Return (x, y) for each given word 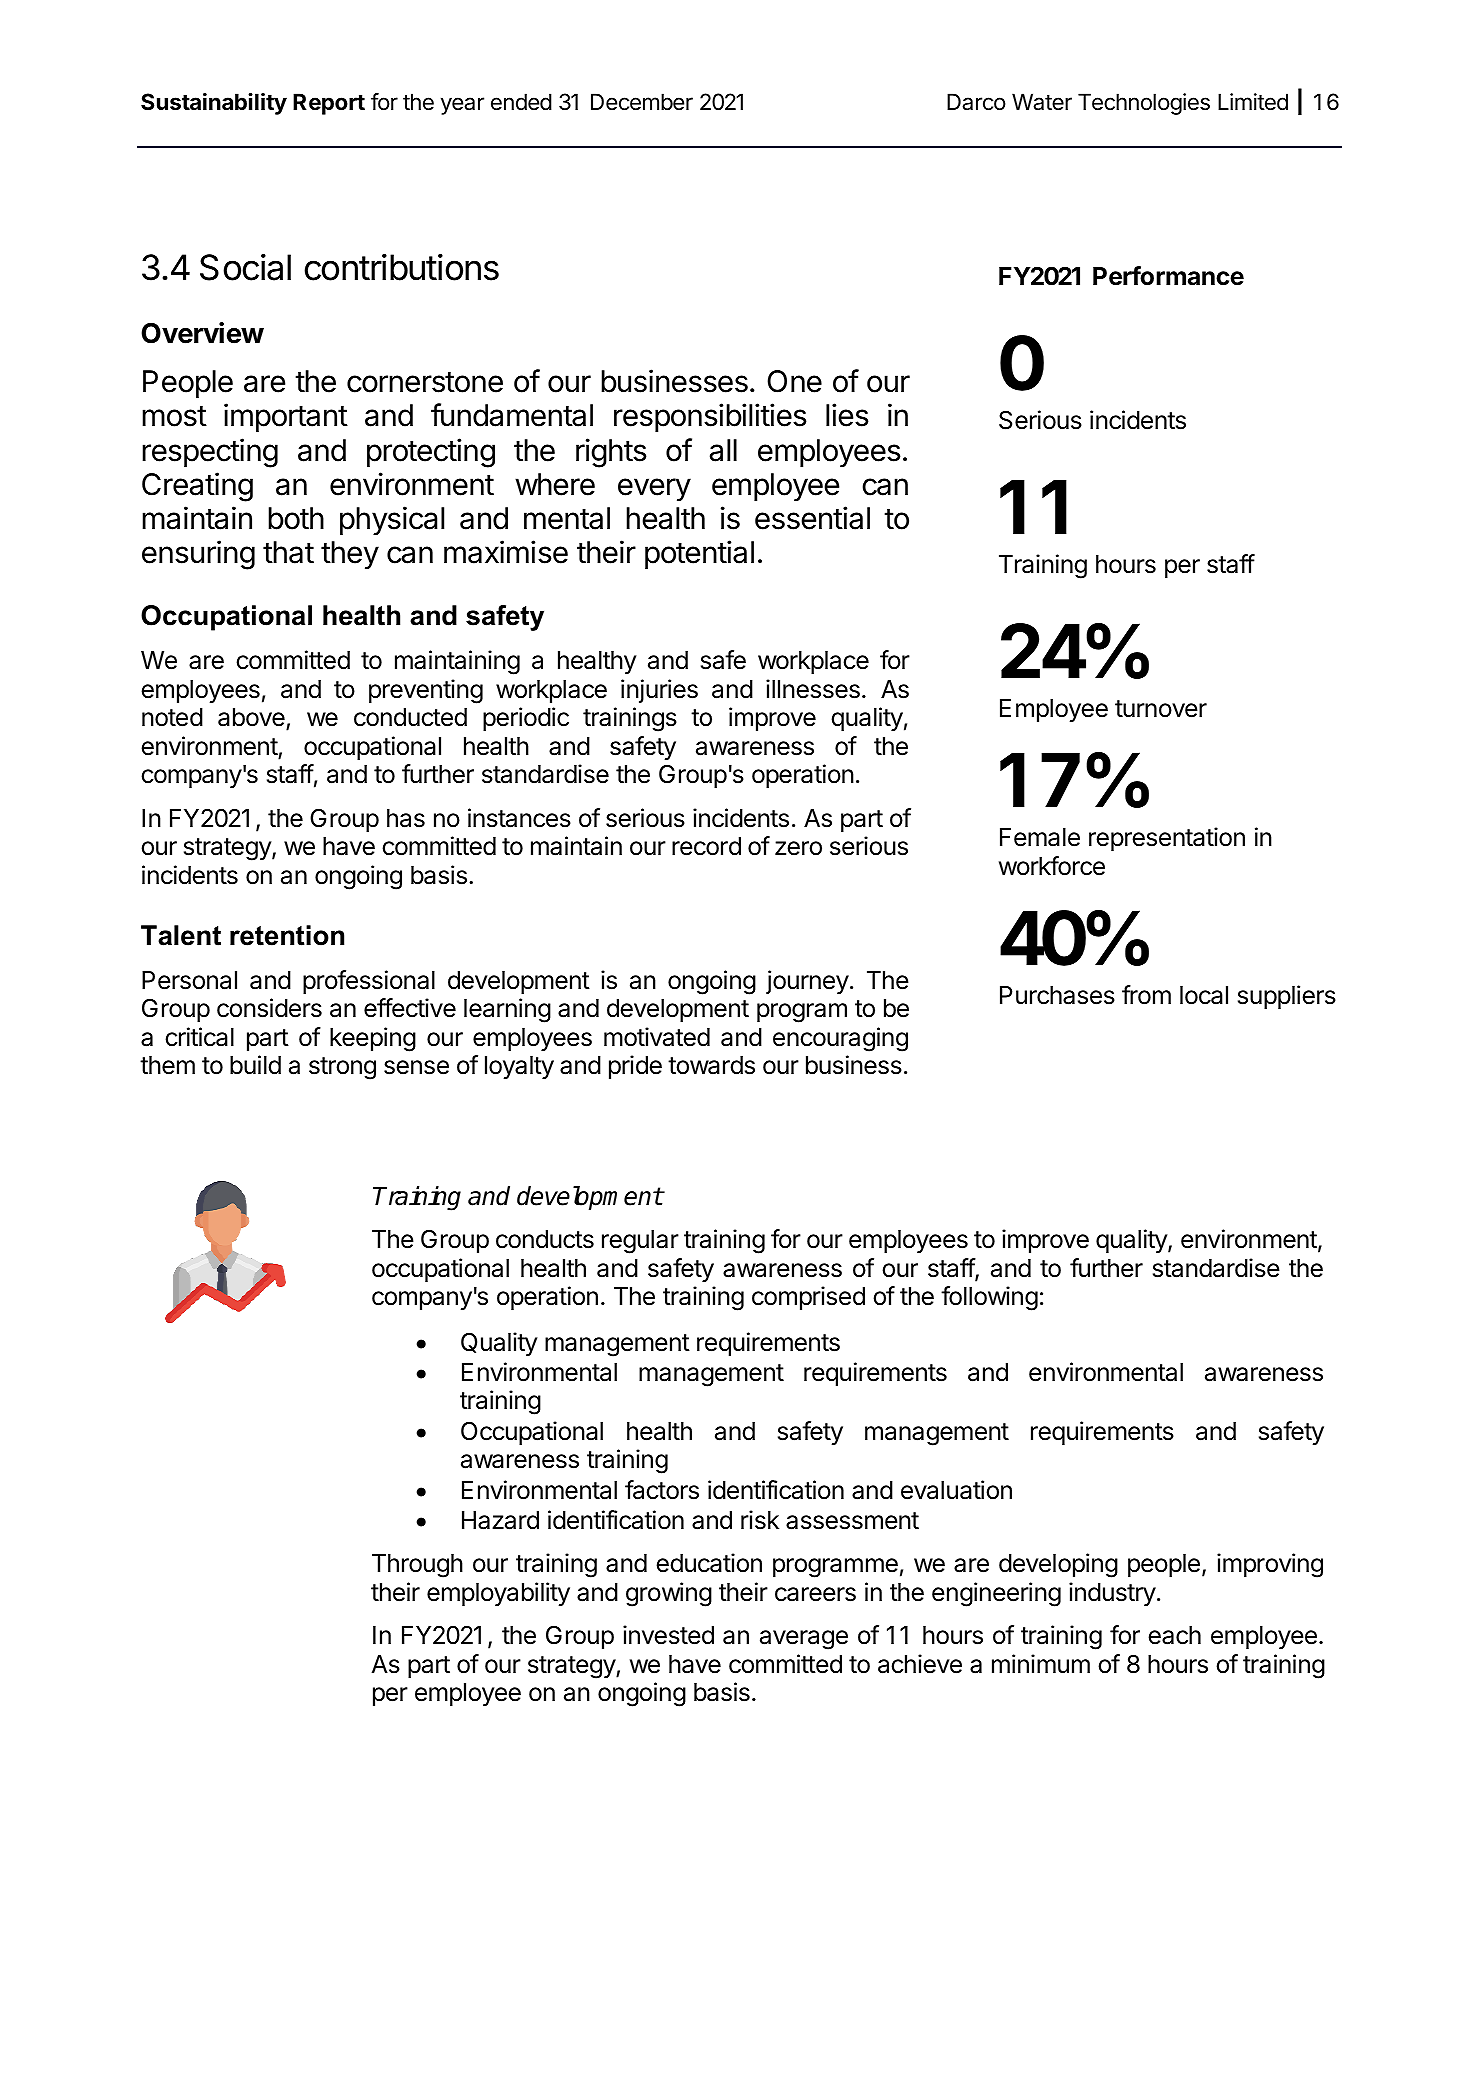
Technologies (1144, 104)
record (706, 846)
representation (1167, 839)
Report (329, 104)
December (642, 102)
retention (287, 935)
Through (417, 1566)
